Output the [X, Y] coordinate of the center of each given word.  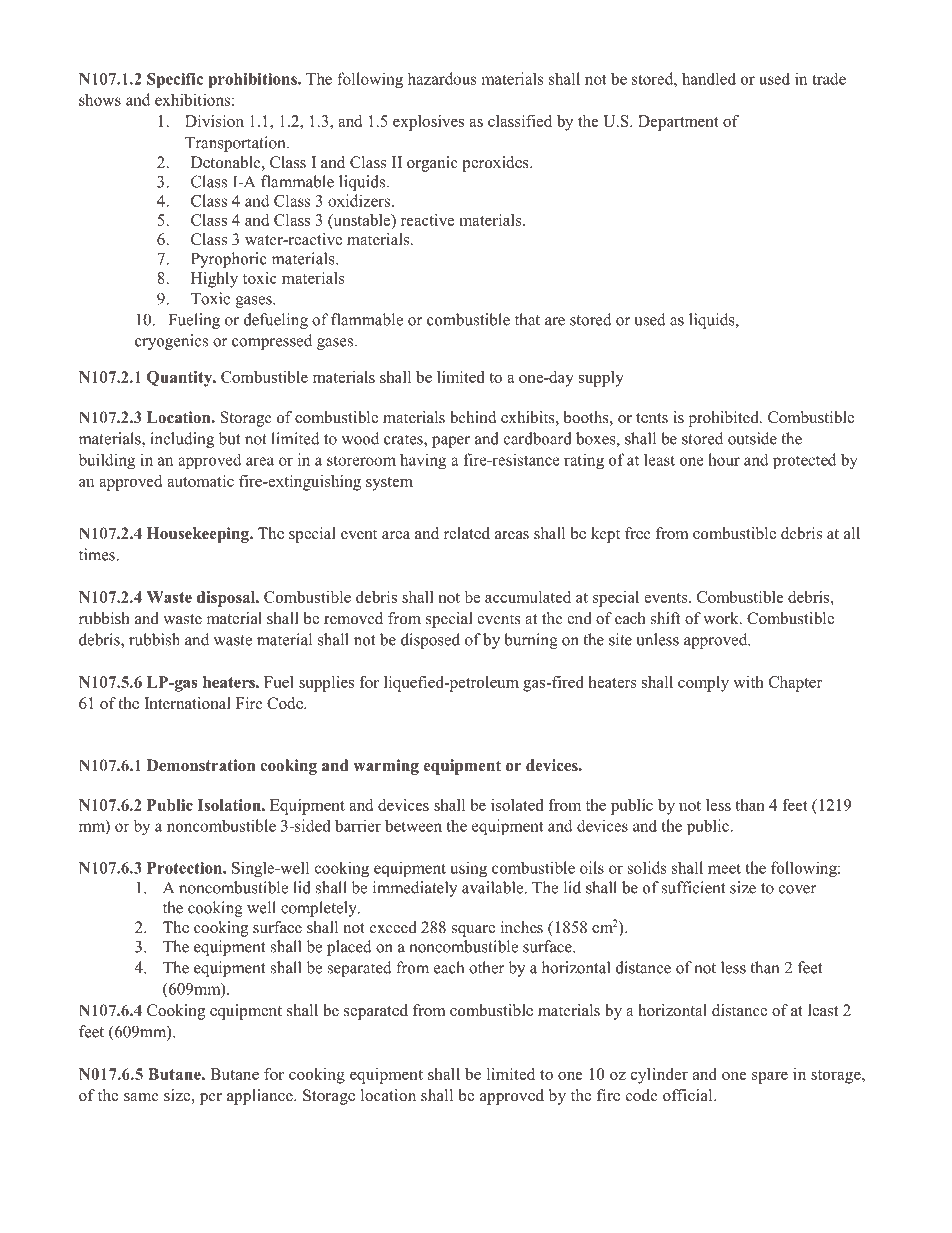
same [141, 1097]
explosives [428, 123]
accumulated [528, 597]
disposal [227, 599]
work [722, 618]
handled [709, 78]
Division [214, 121]
